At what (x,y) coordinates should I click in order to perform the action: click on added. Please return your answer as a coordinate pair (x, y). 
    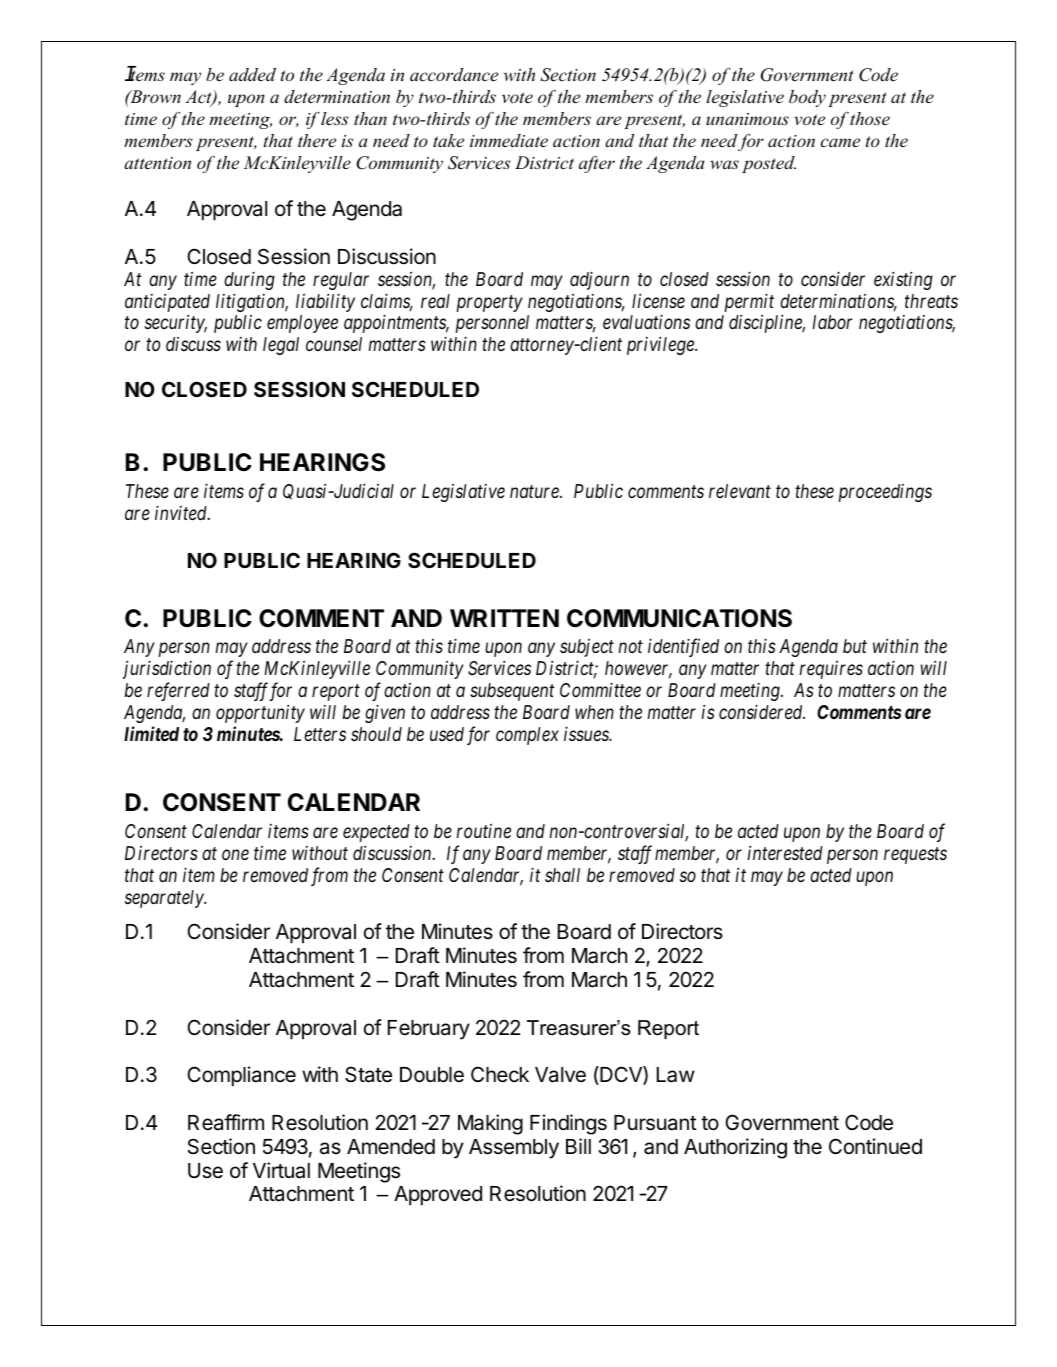
    Looking at the image, I should click on (252, 74).
